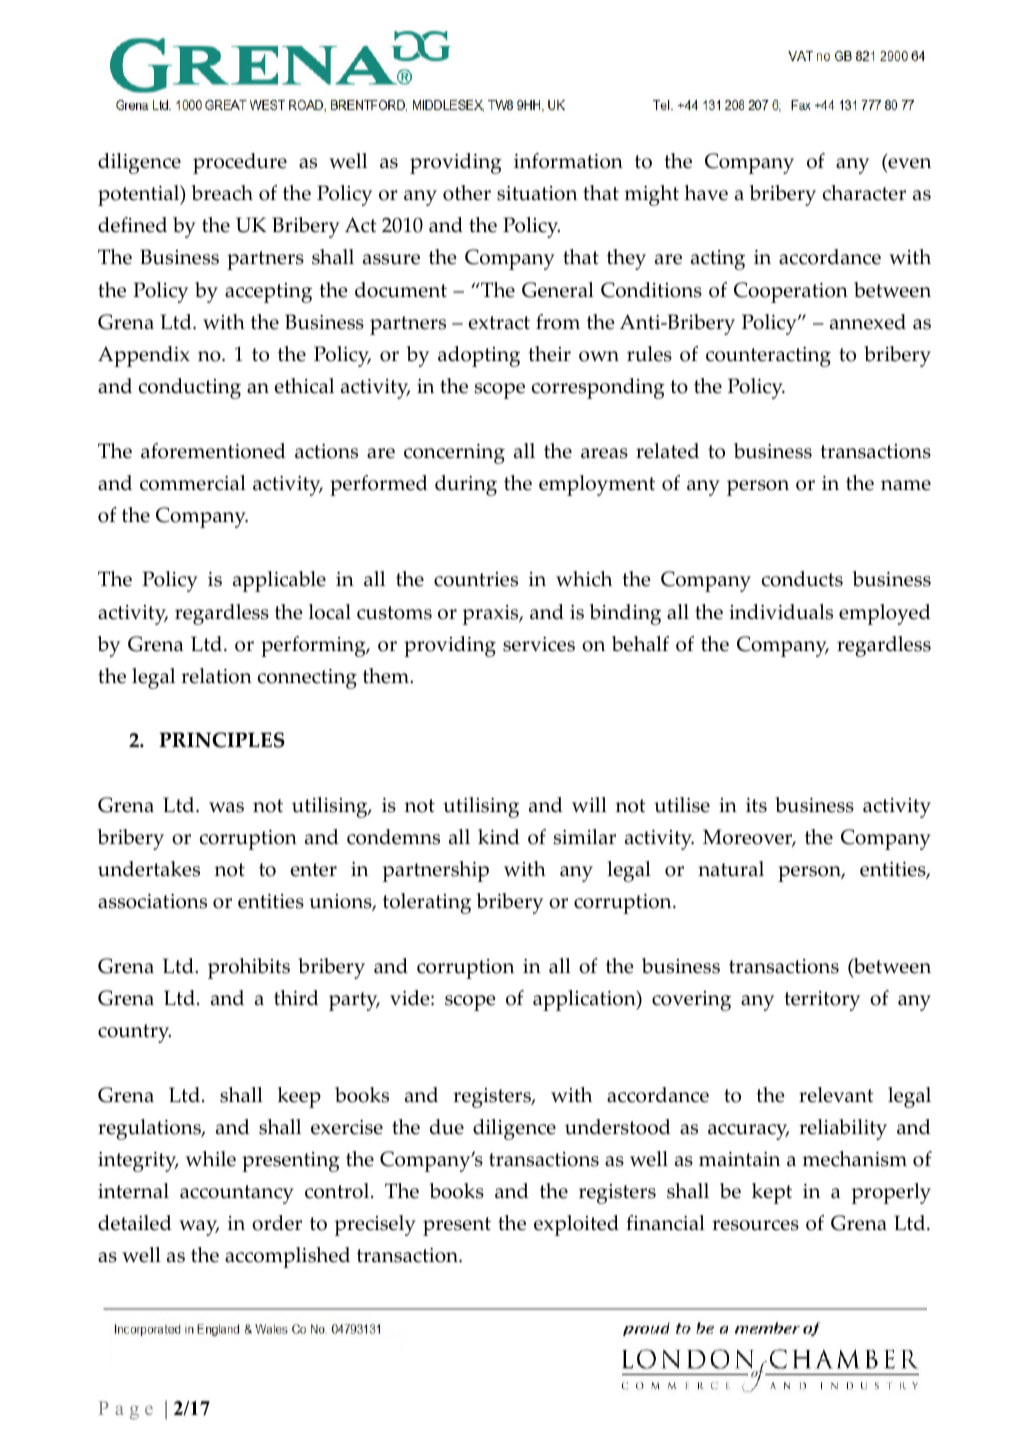 This screenshot has width=1029, height=1456. I want to click on individuals, so click(781, 612).
